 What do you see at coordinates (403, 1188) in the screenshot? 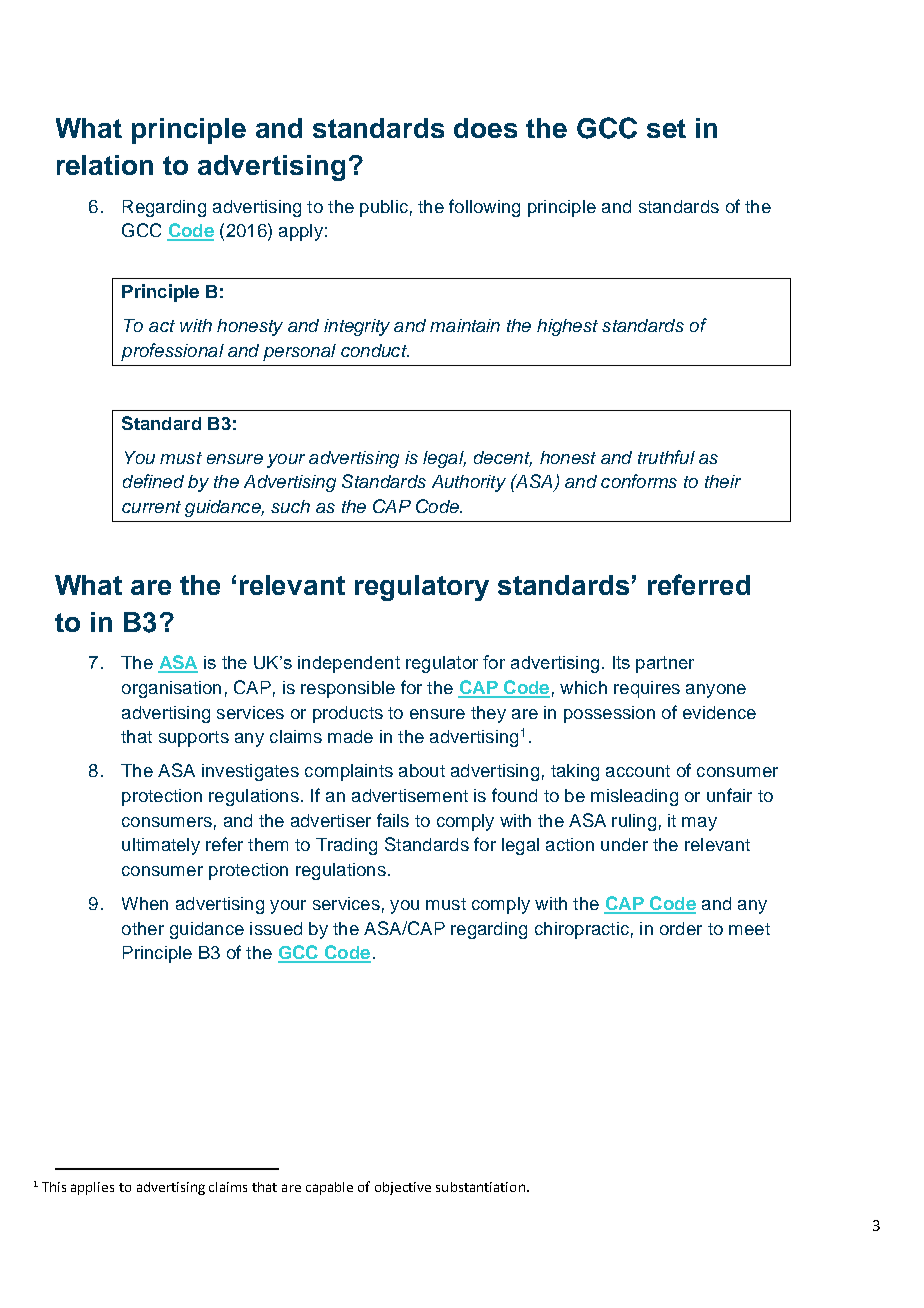
I see `objective` at bounding box center [403, 1188].
